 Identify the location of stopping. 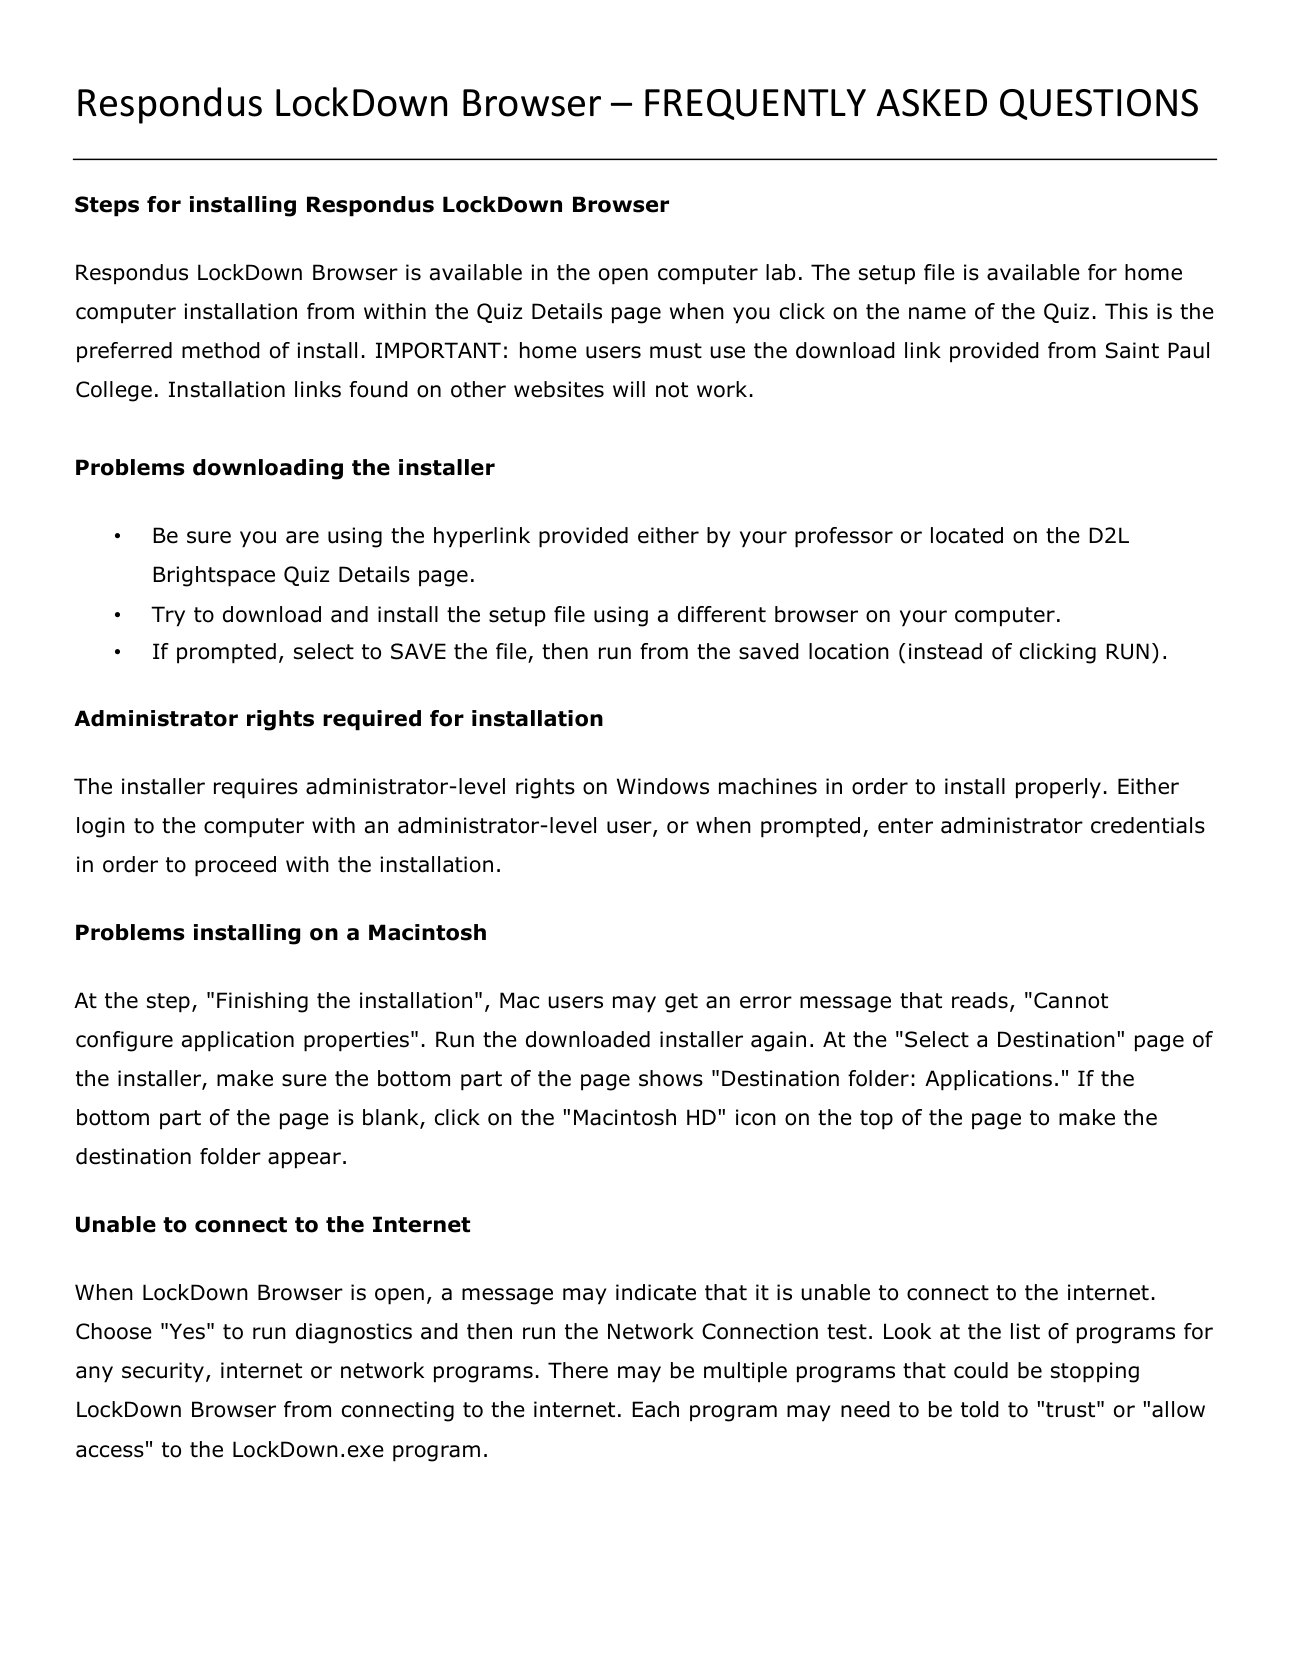
(1095, 1372).
